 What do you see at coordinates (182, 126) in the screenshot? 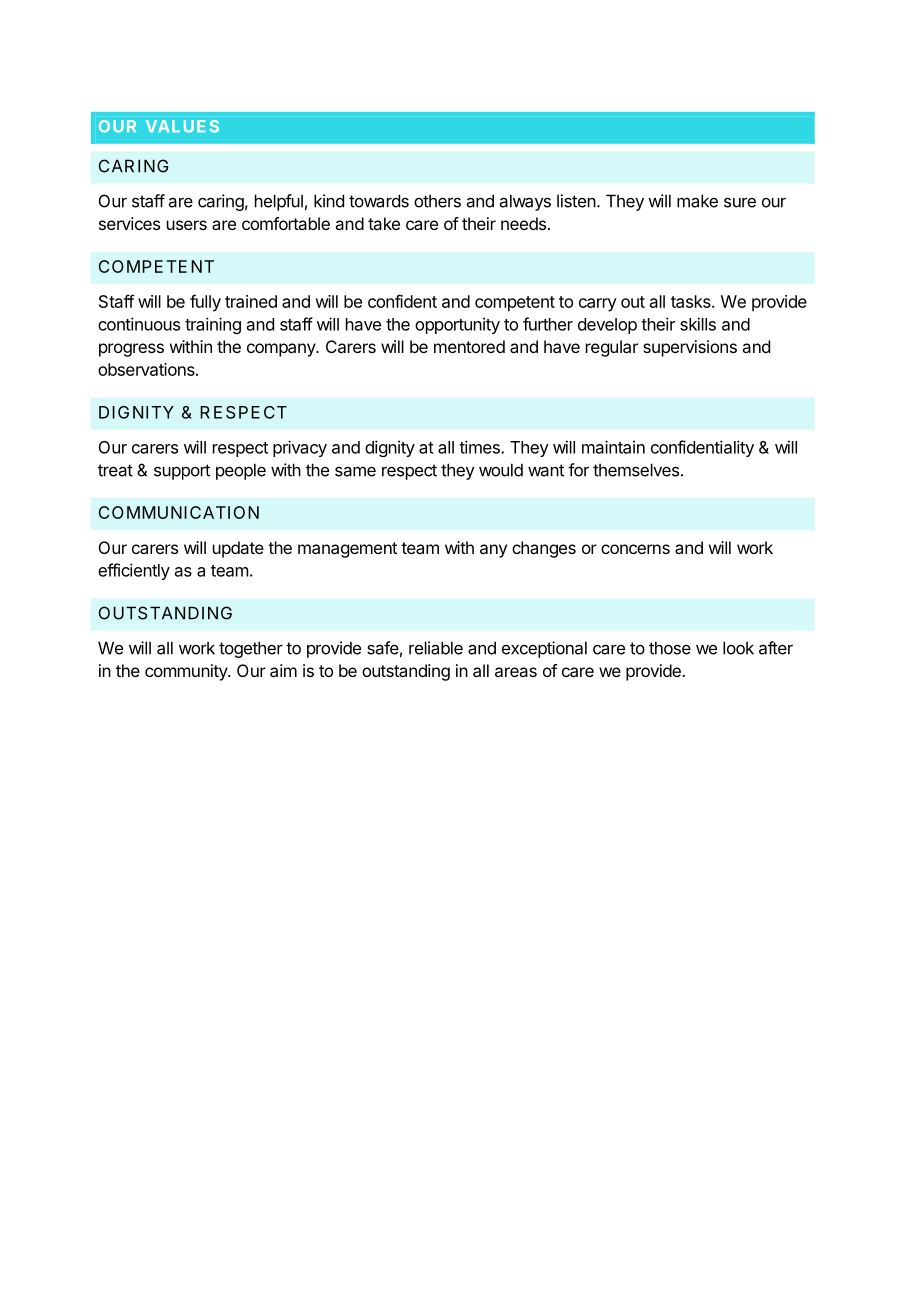
I see `VALUES` at bounding box center [182, 126].
